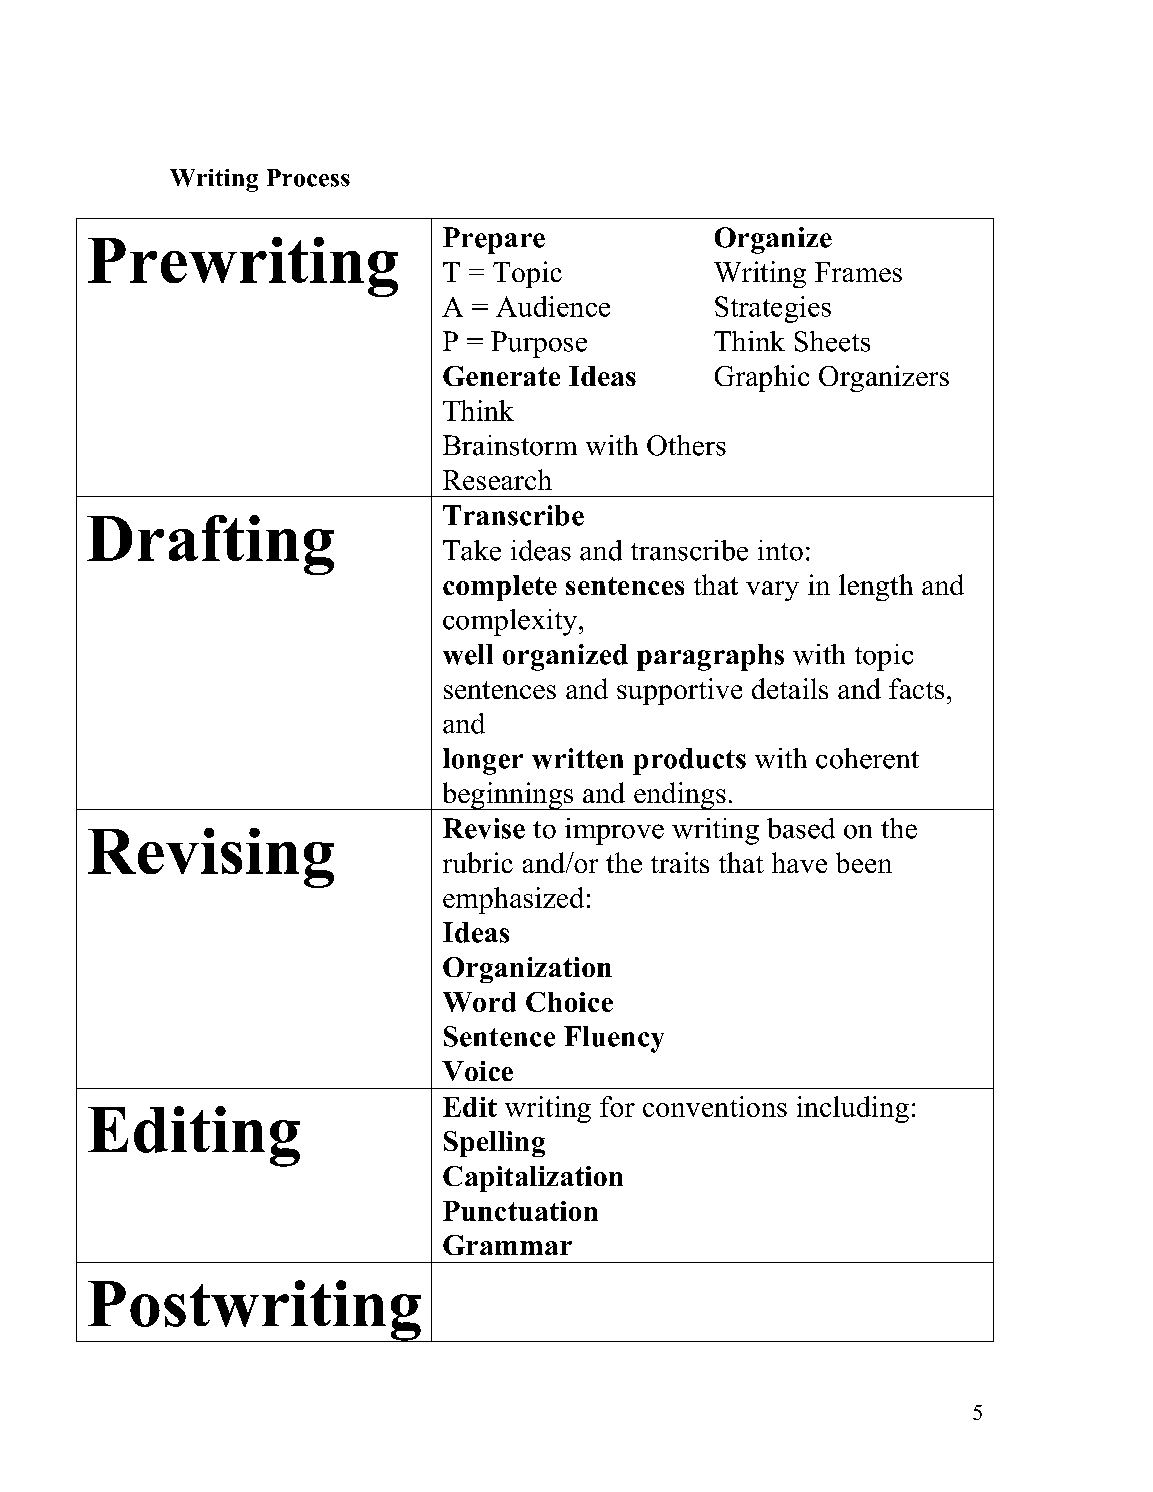  I want to click on Frames, so click(858, 272).
